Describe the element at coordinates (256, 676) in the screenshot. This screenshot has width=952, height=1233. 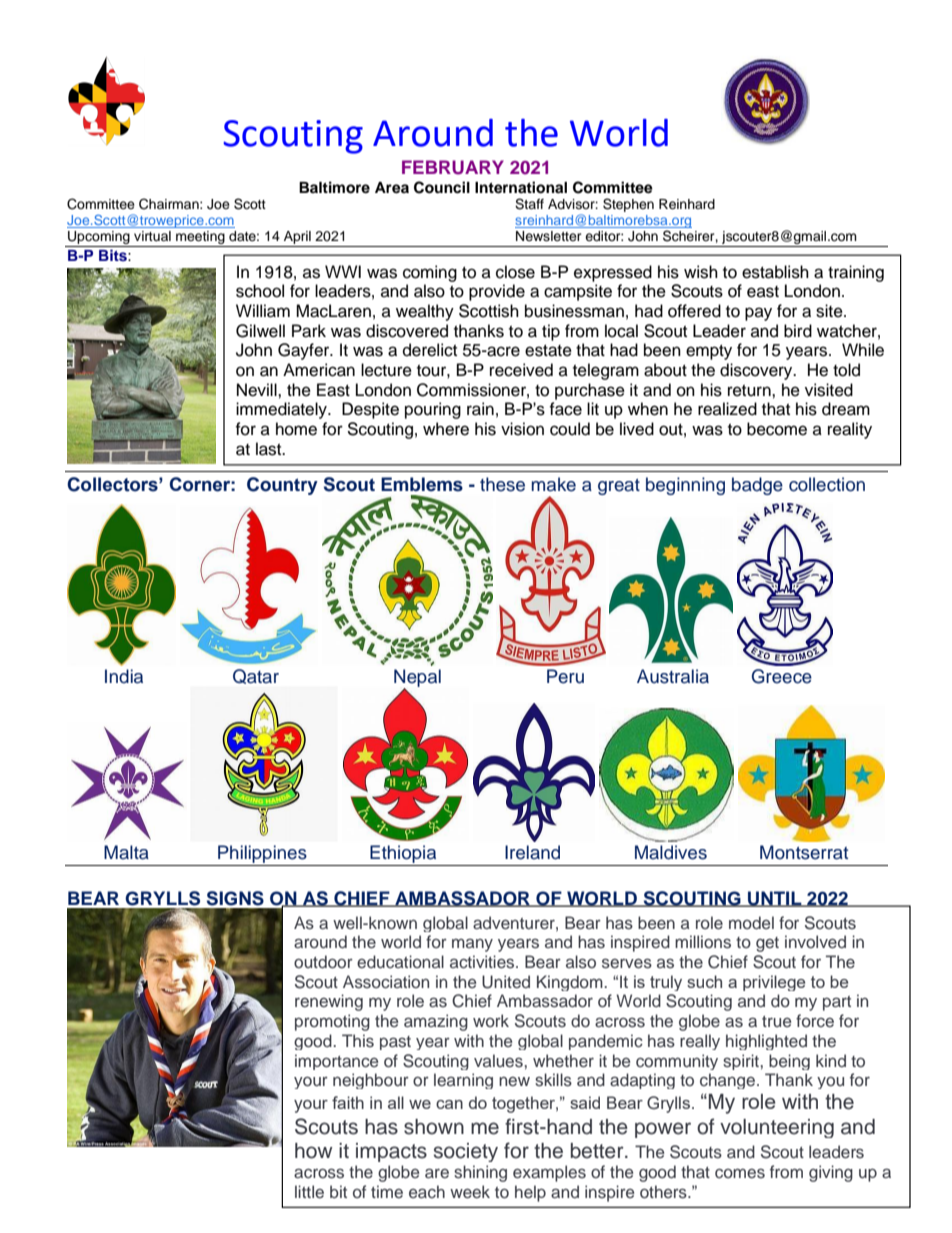
I see `Qatar` at that location.
